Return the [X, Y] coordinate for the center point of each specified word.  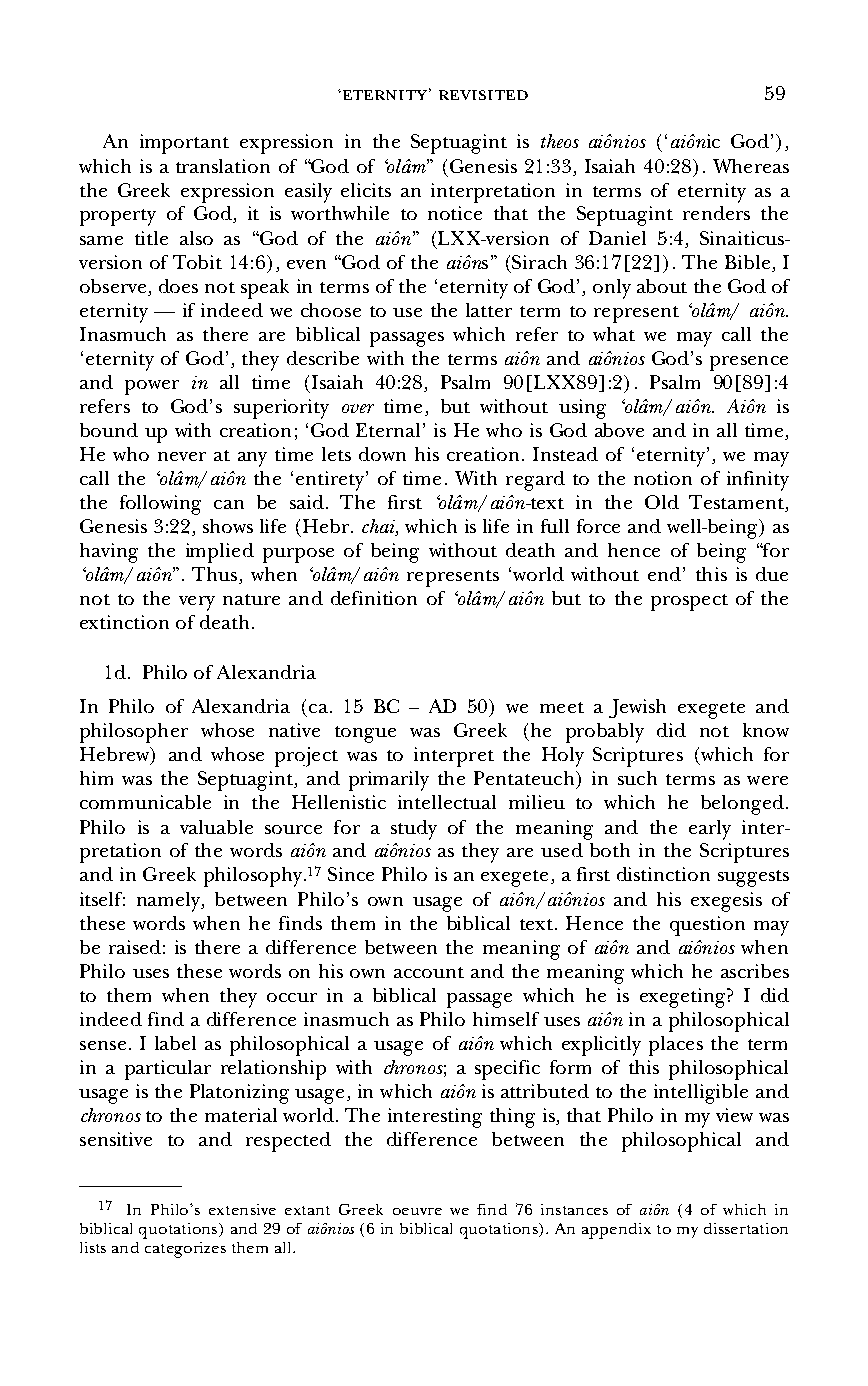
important [184, 144]
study [414, 830]
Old [662, 502]
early [710, 830]
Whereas [751, 166]
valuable [216, 827]
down [382, 454]
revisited [483, 95]
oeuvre [417, 1211]
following [160, 505]
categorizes [185, 1250]
